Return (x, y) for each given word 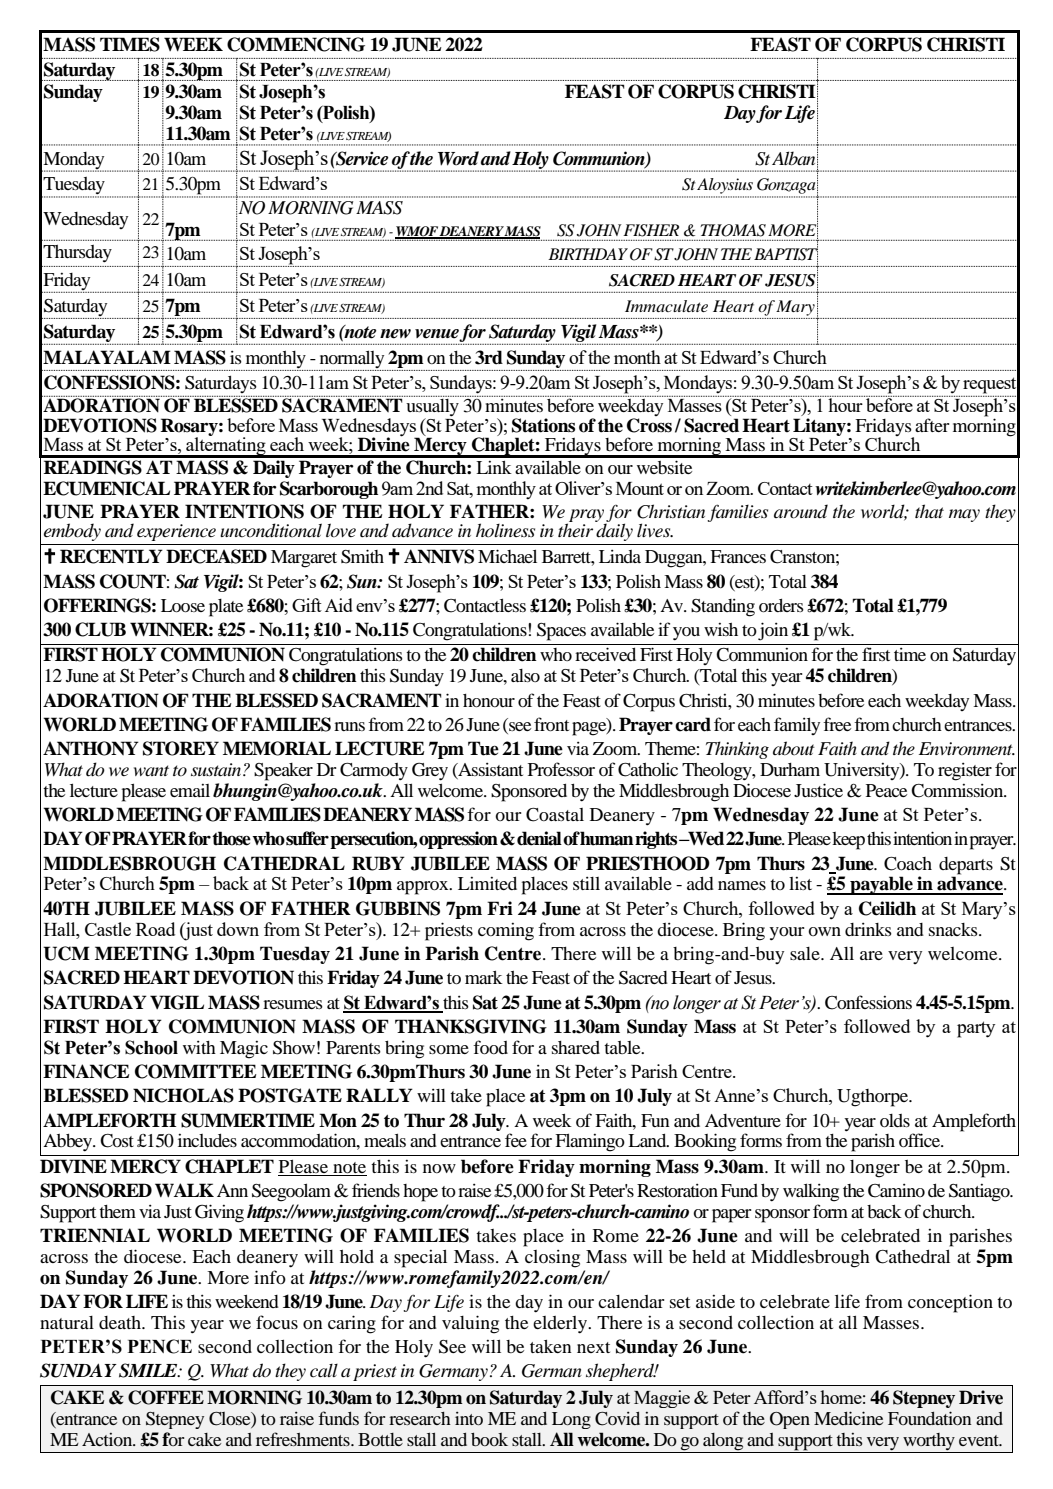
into (469, 1418)
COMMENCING (296, 44)
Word (458, 158)
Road (155, 929)
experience (176, 532)
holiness (505, 530)
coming (506, 932)
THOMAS (733, 230)
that (929, 511)
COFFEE (166, 1397)
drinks (868, 929)
